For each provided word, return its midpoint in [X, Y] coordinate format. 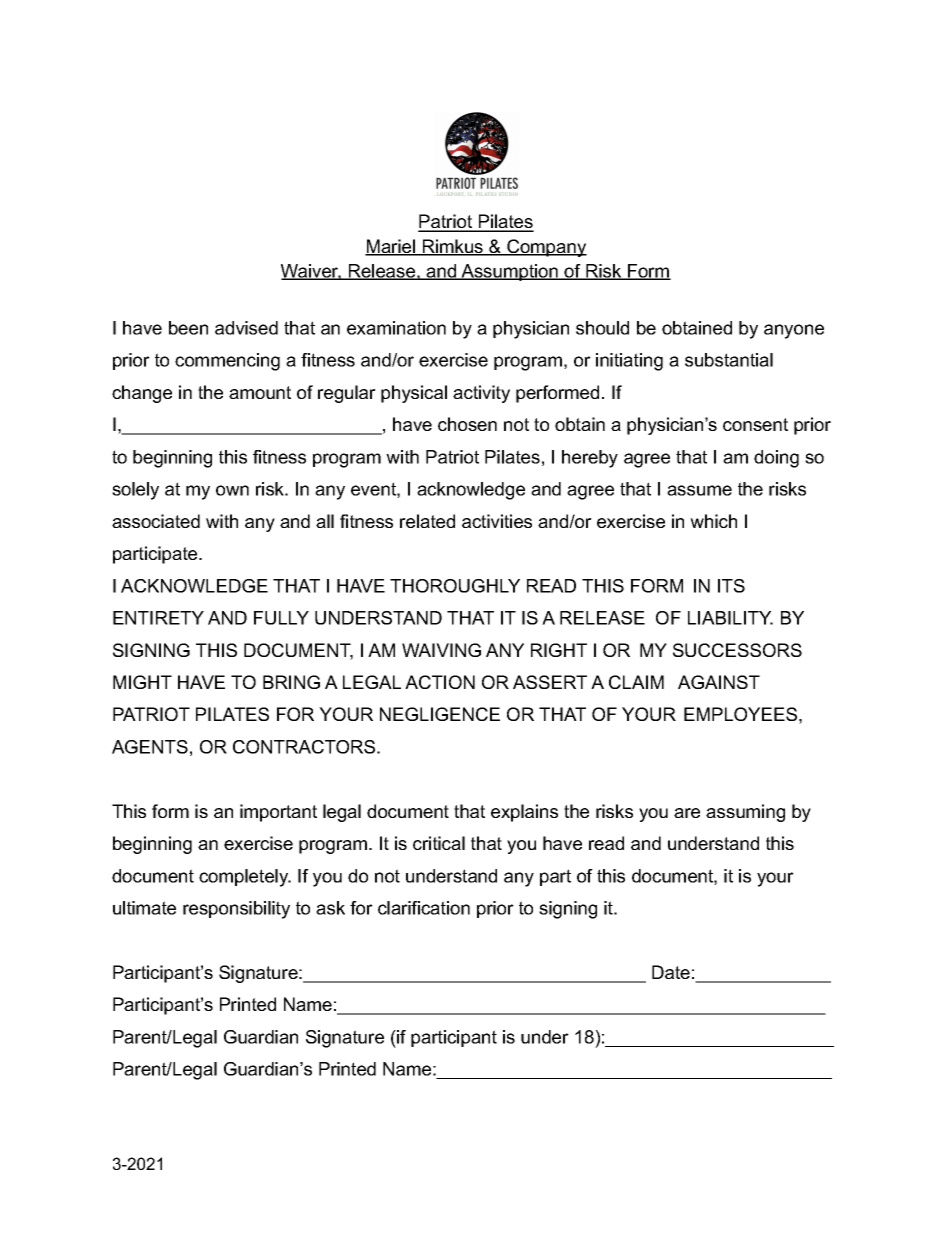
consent [755, 424]
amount [260, 392]
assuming [745, 813]
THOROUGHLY [455, 586]
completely [245, 878]
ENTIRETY [158, 618]
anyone [794, 331]
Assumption [509, 272]
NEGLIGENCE [440, 714]
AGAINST [719, 682]
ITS [731, 586]
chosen [467, 424]
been [188, 328]
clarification [424, 908]
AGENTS [150, 747]
